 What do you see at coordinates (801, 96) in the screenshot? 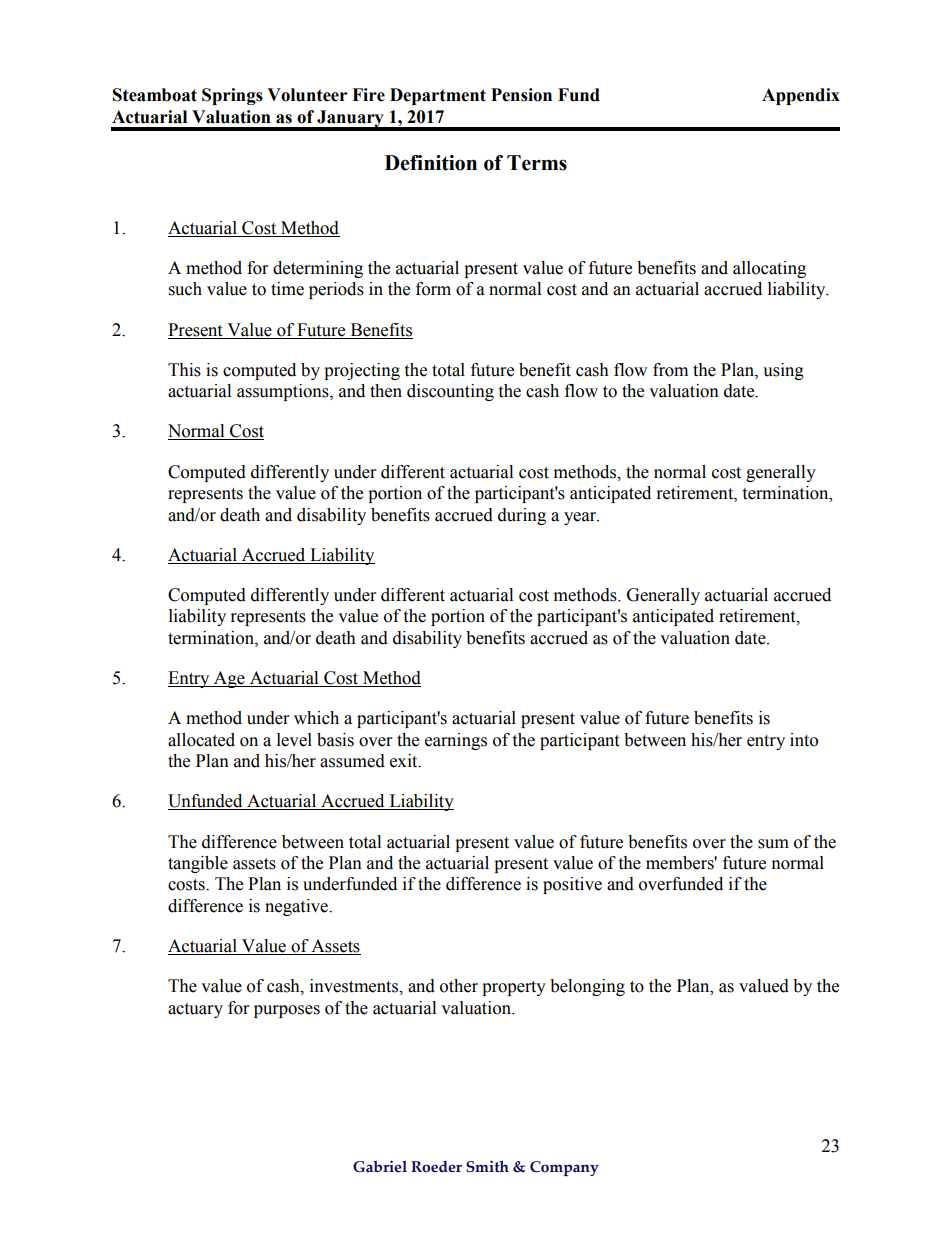
I see `Appendix` at bounding box center [801, 96].
